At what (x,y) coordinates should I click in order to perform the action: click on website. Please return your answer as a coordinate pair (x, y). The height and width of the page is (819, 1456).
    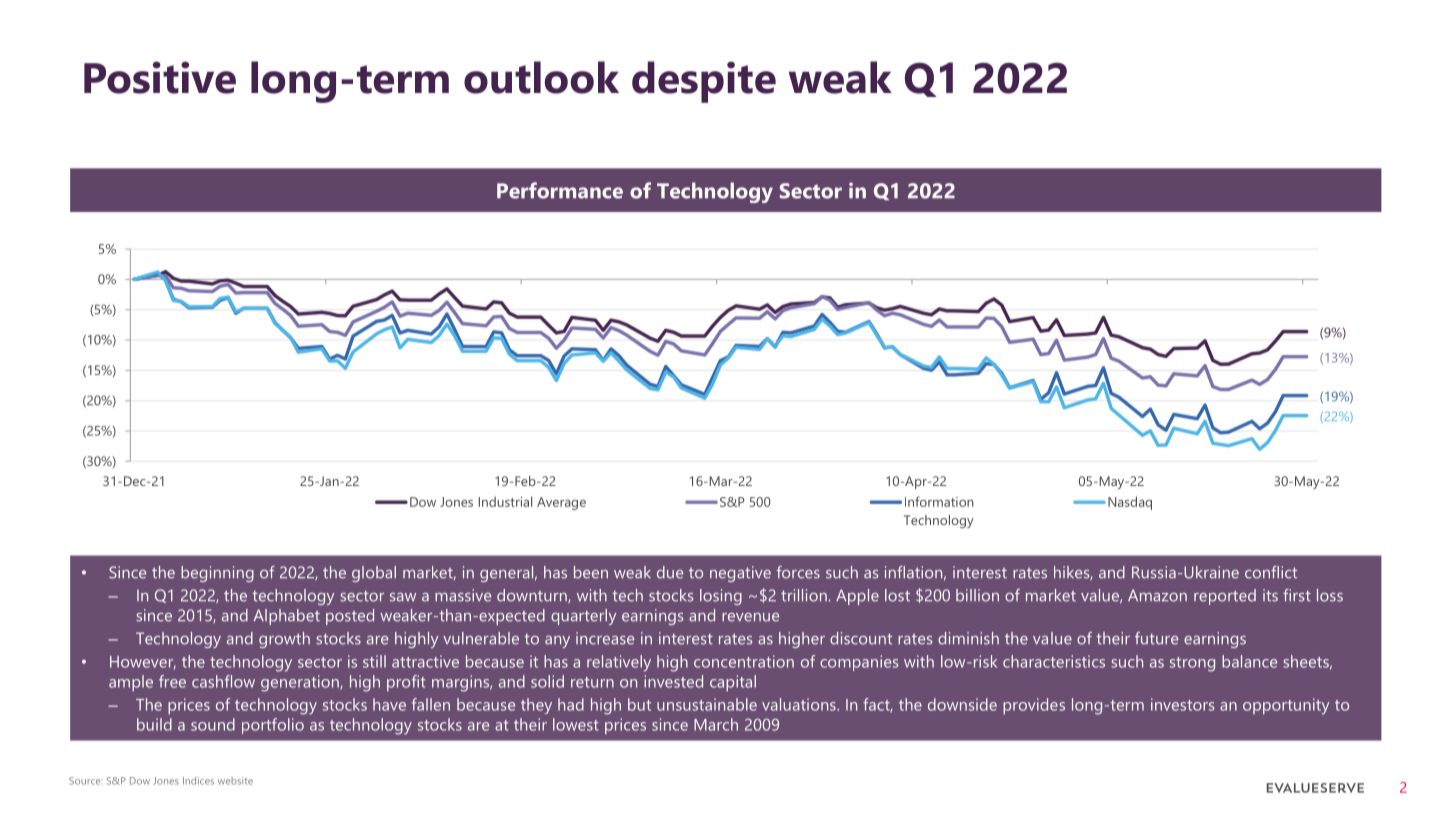
    Looking at the image, I should click on (235, 781).
